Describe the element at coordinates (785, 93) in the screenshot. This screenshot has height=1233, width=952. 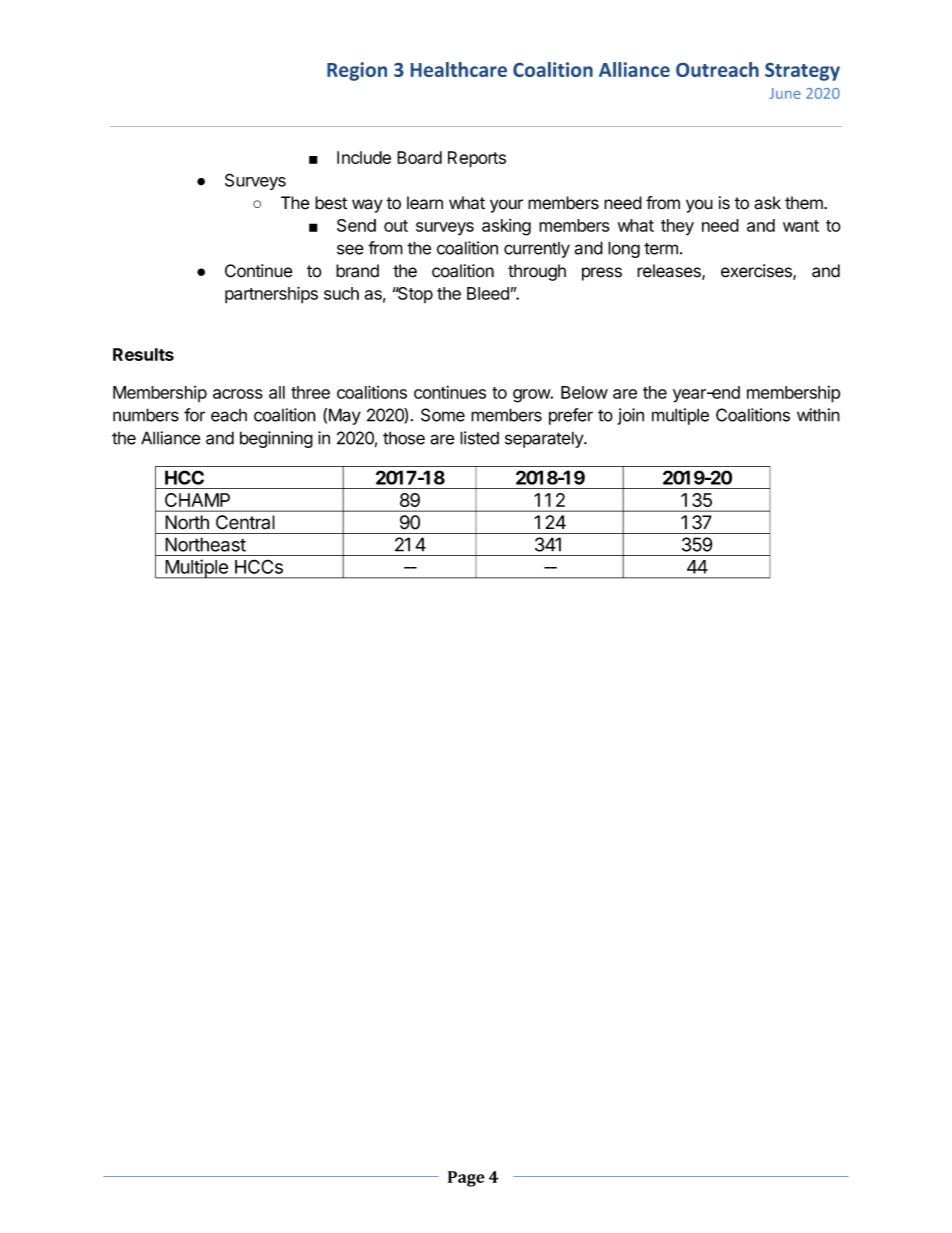
I see `June` at that location.
